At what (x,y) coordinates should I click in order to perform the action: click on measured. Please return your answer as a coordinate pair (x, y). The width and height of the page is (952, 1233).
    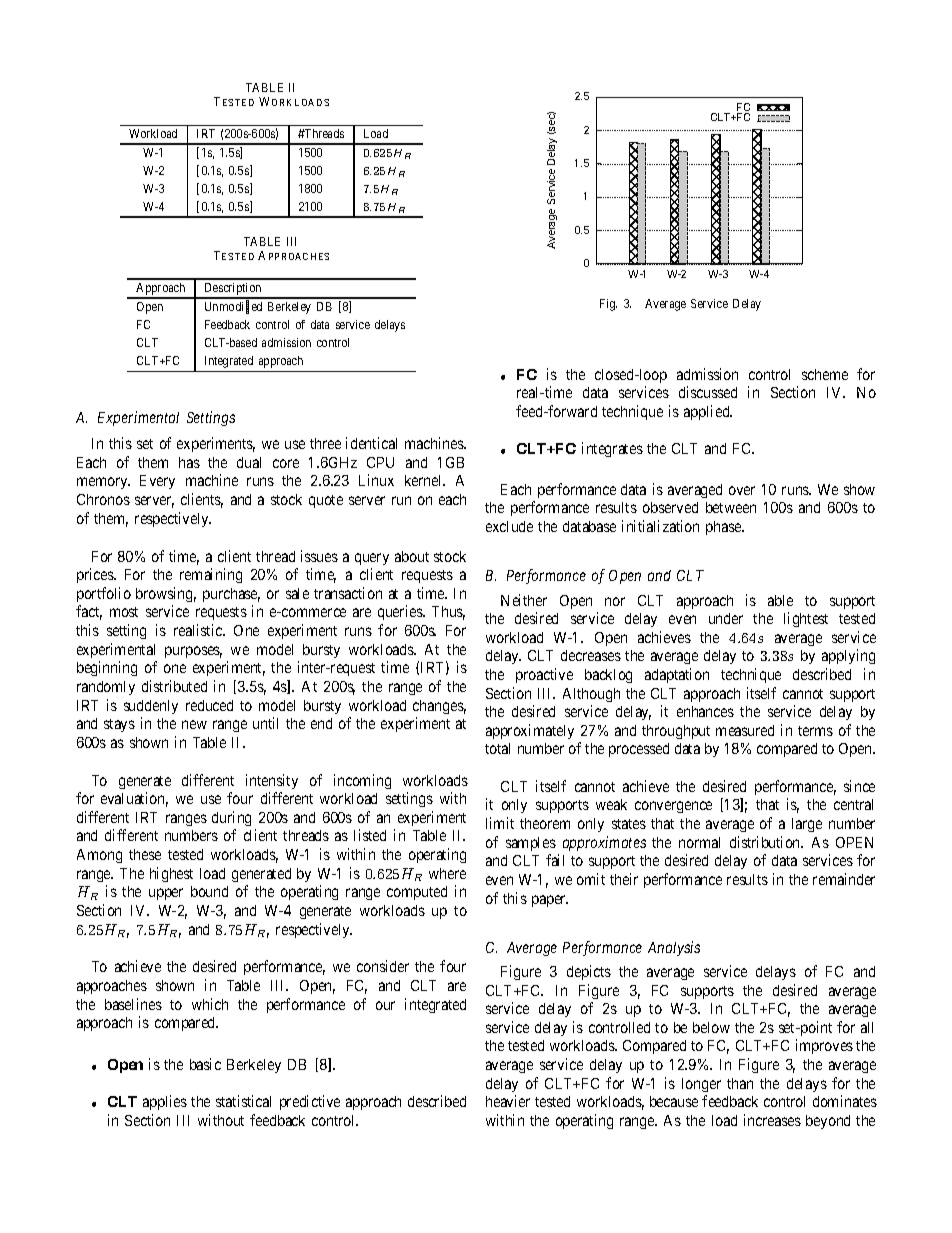
    Looking at the image, I should click on (745, 730).
